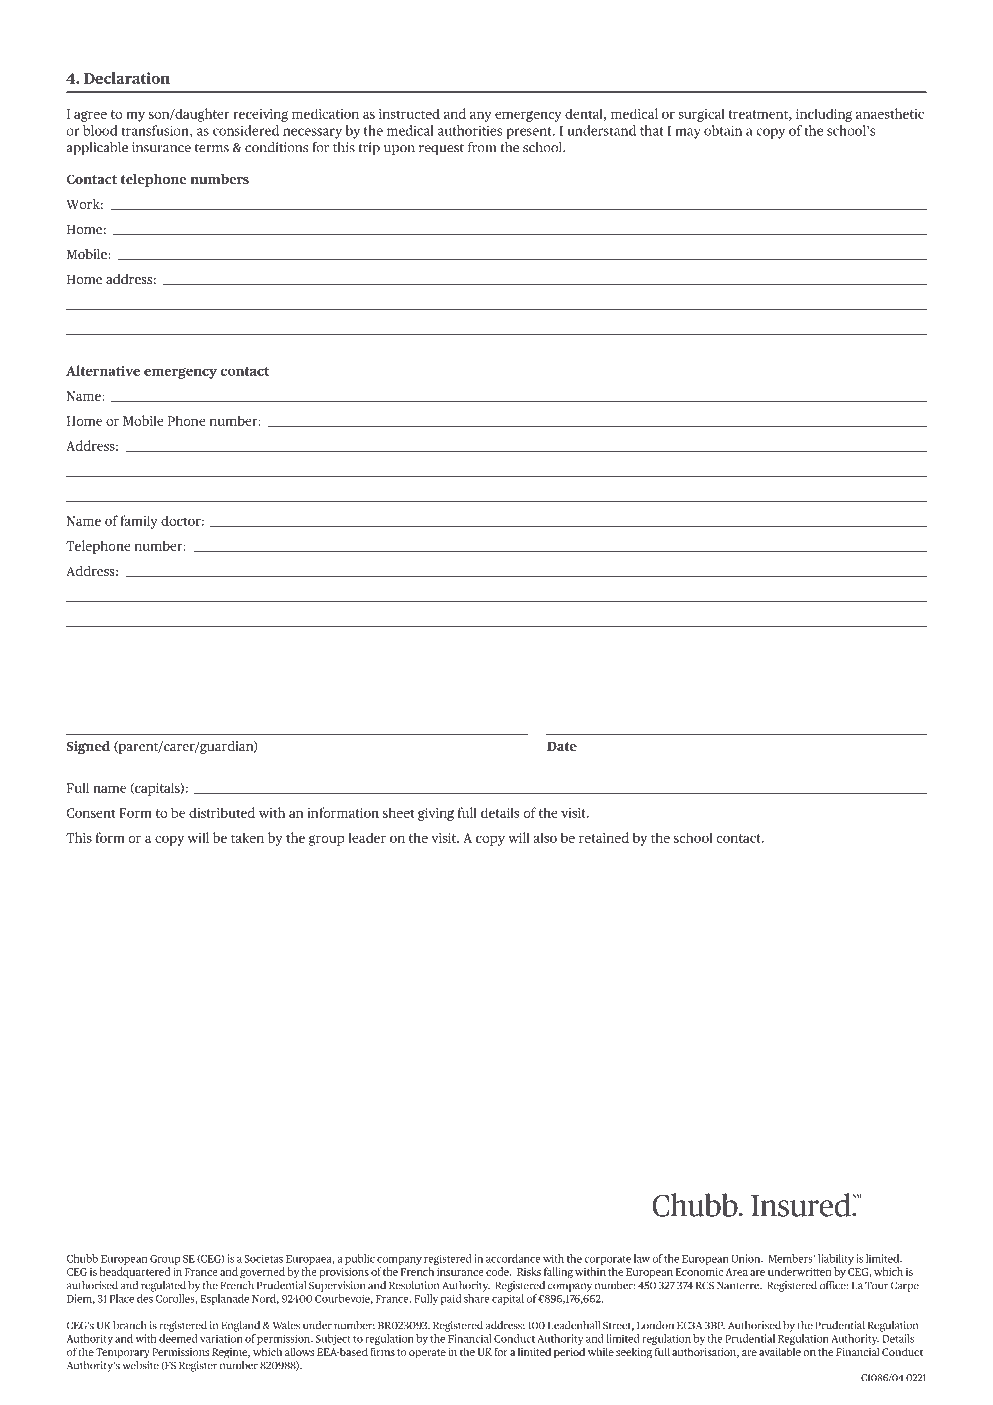 The width and height of the screenshot is (993, 1405). I want to click on retained, so click(604, 837).
